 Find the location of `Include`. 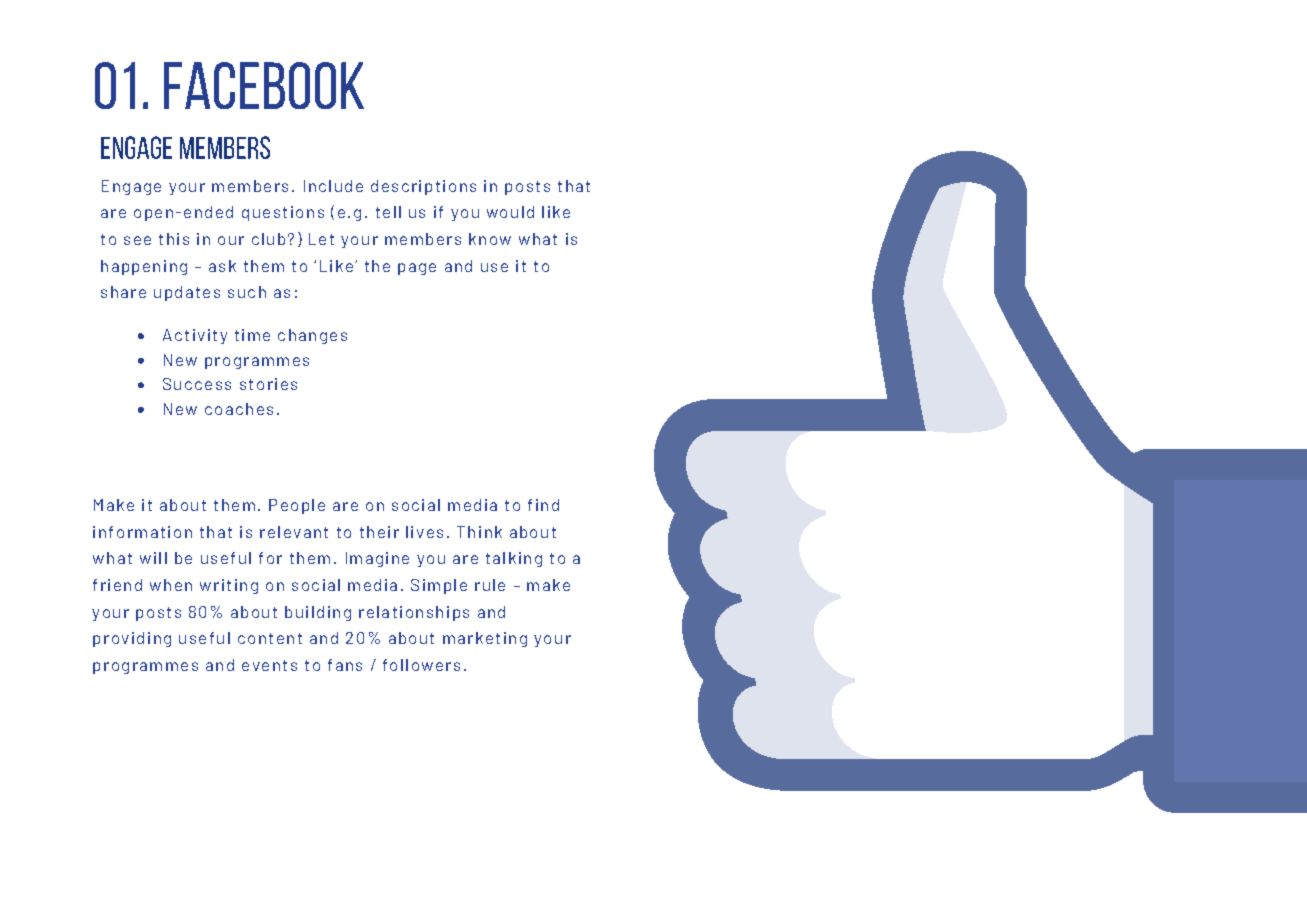

Include is located at coordinates (333, 186).
